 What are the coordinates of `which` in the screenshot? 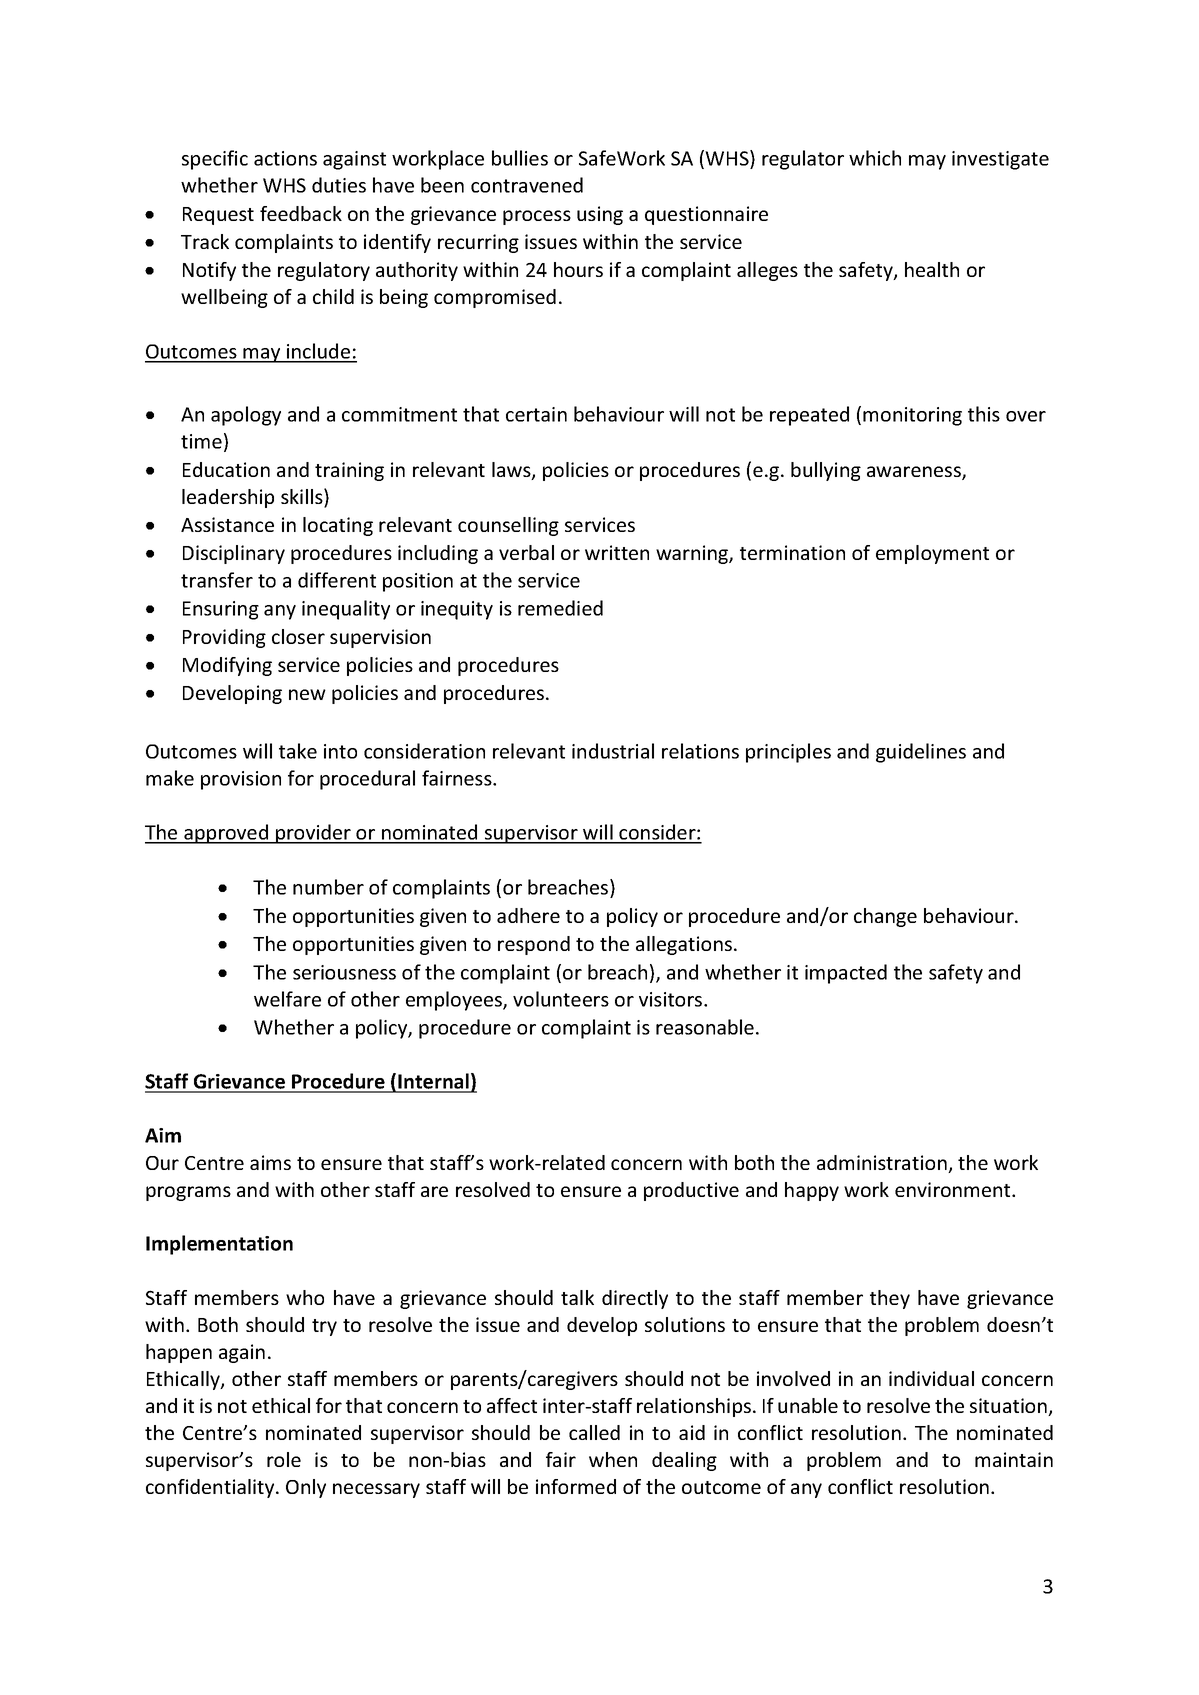 It's located at (875, 158).
